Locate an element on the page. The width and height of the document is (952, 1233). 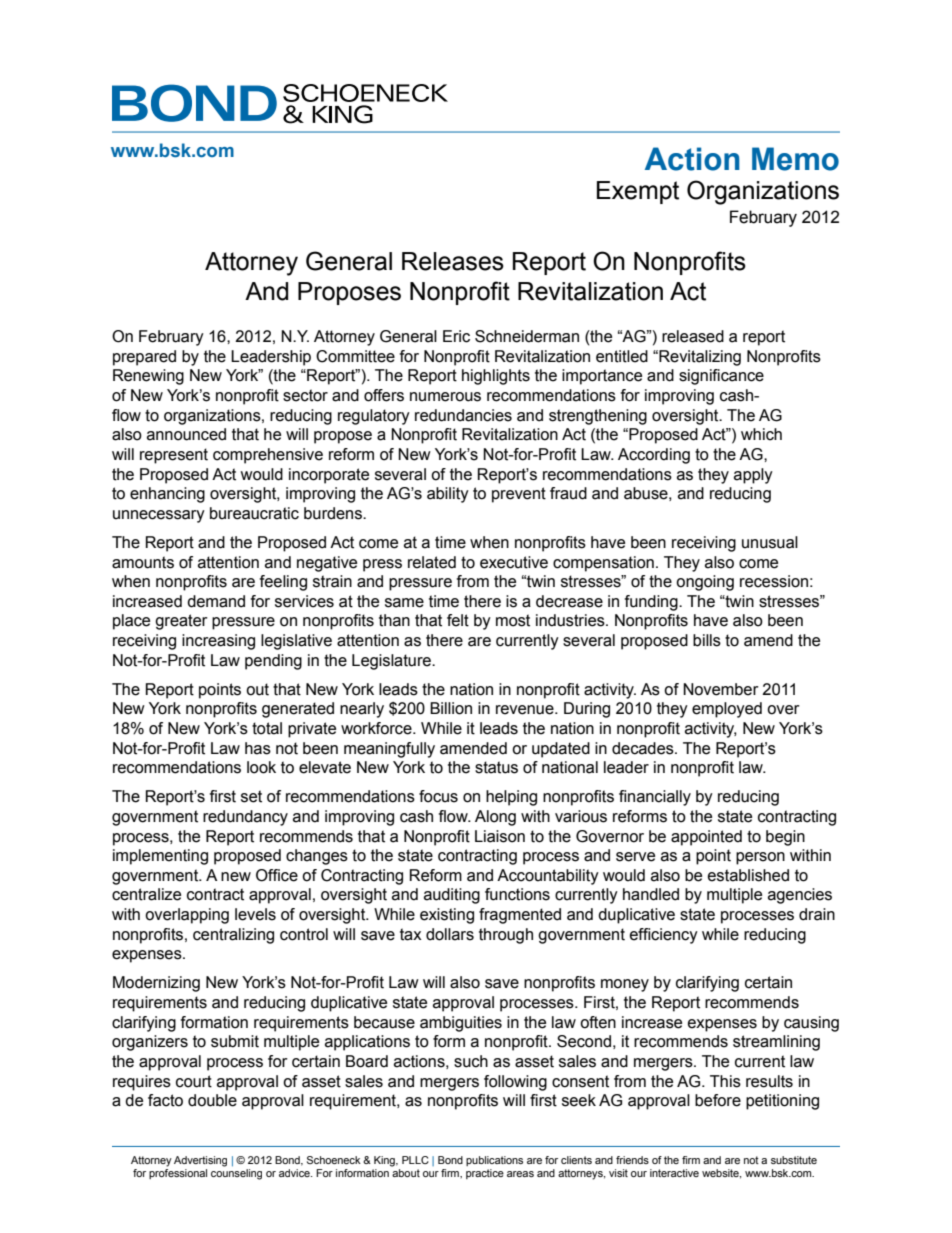
Releases is located at coordinates (453, 261).
